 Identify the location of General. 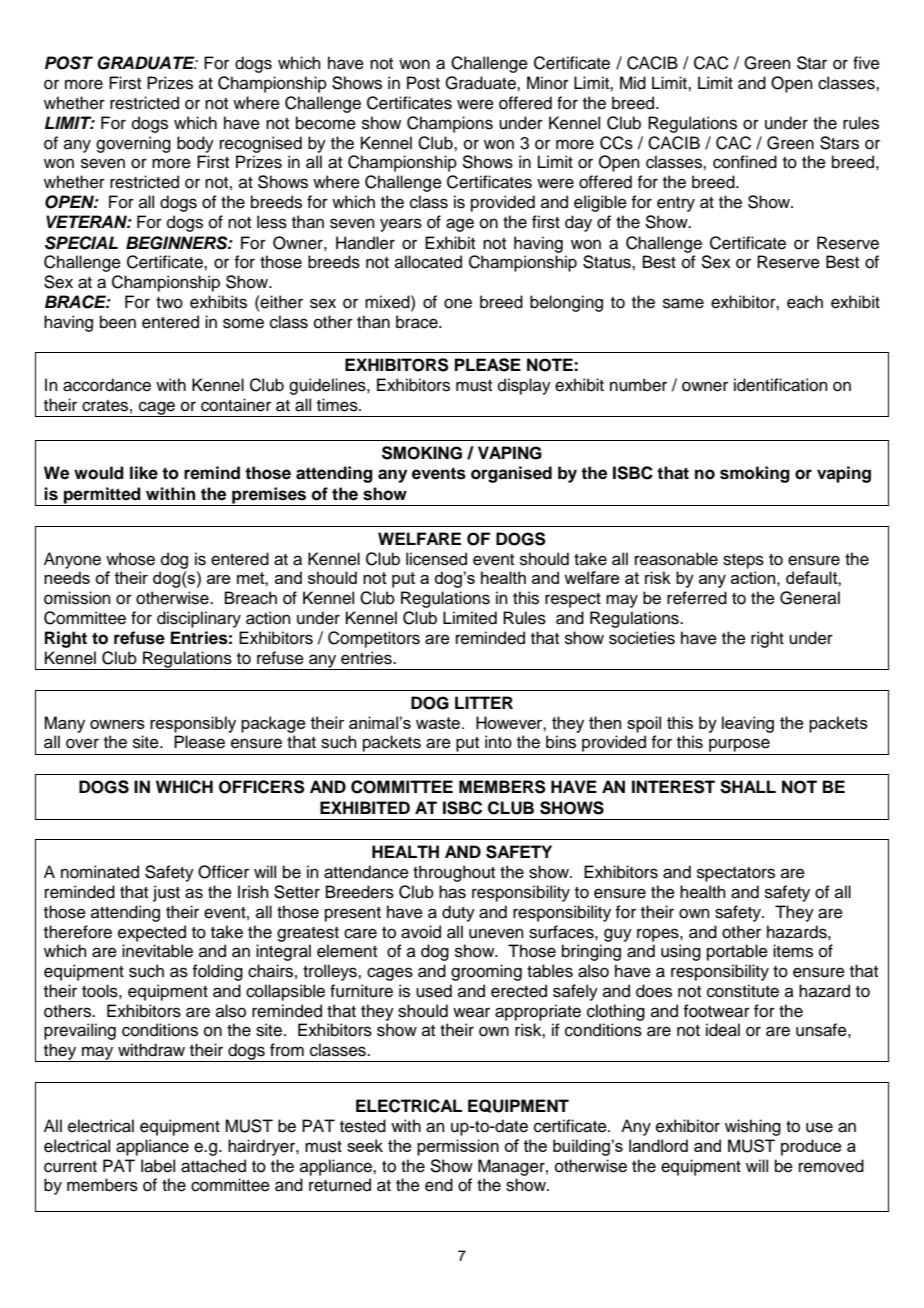
(810, 598).
